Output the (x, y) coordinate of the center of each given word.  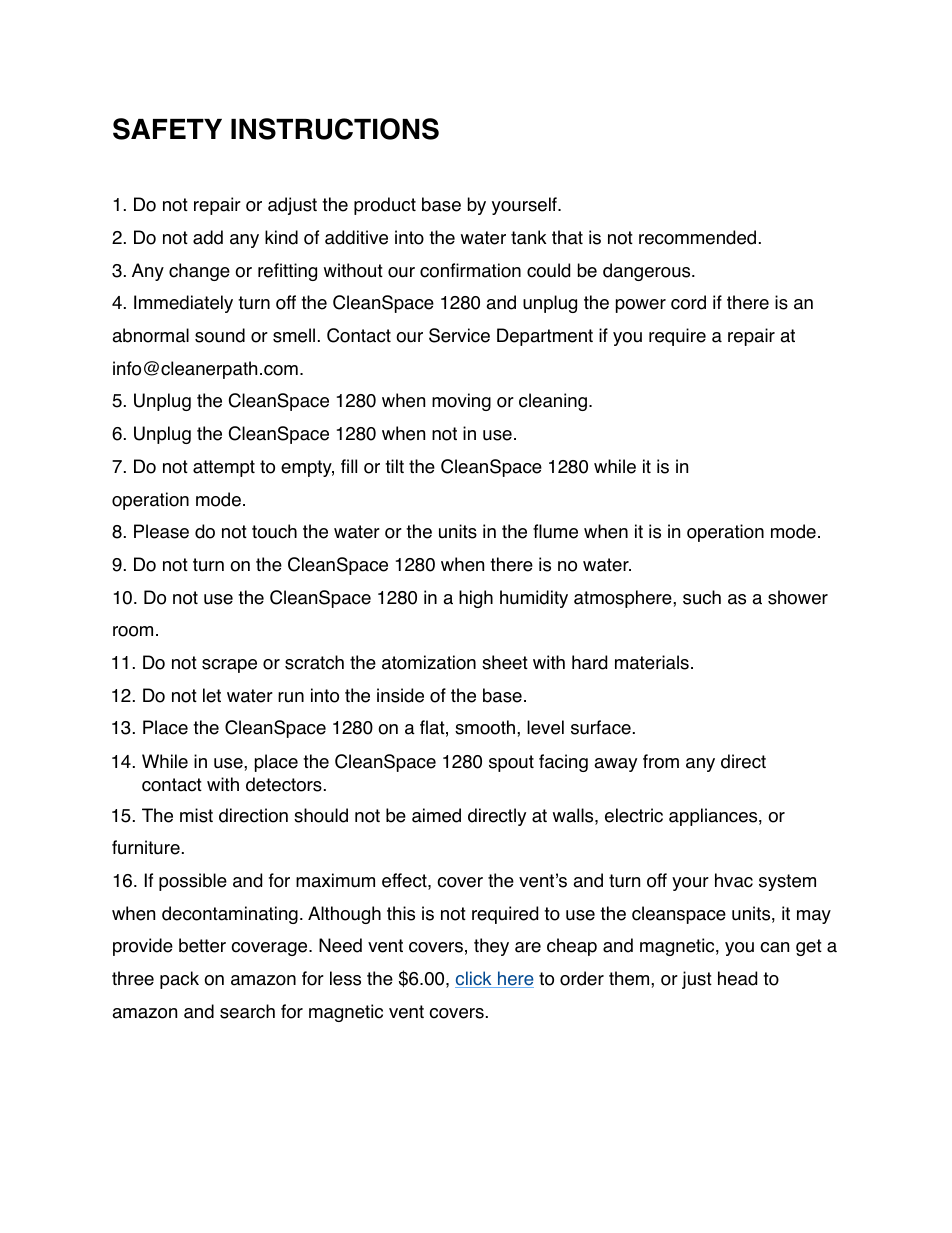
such (702, 597)
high (476, 599)
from (661, 761)
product (385, 206)
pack (179, 980)
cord (688, 302)
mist (196, 815)
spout (511, 763)
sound (220, 335)
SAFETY (167, 129)
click (474, 979)
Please (161, 531)
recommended (697, 237)
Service (459, 335)
